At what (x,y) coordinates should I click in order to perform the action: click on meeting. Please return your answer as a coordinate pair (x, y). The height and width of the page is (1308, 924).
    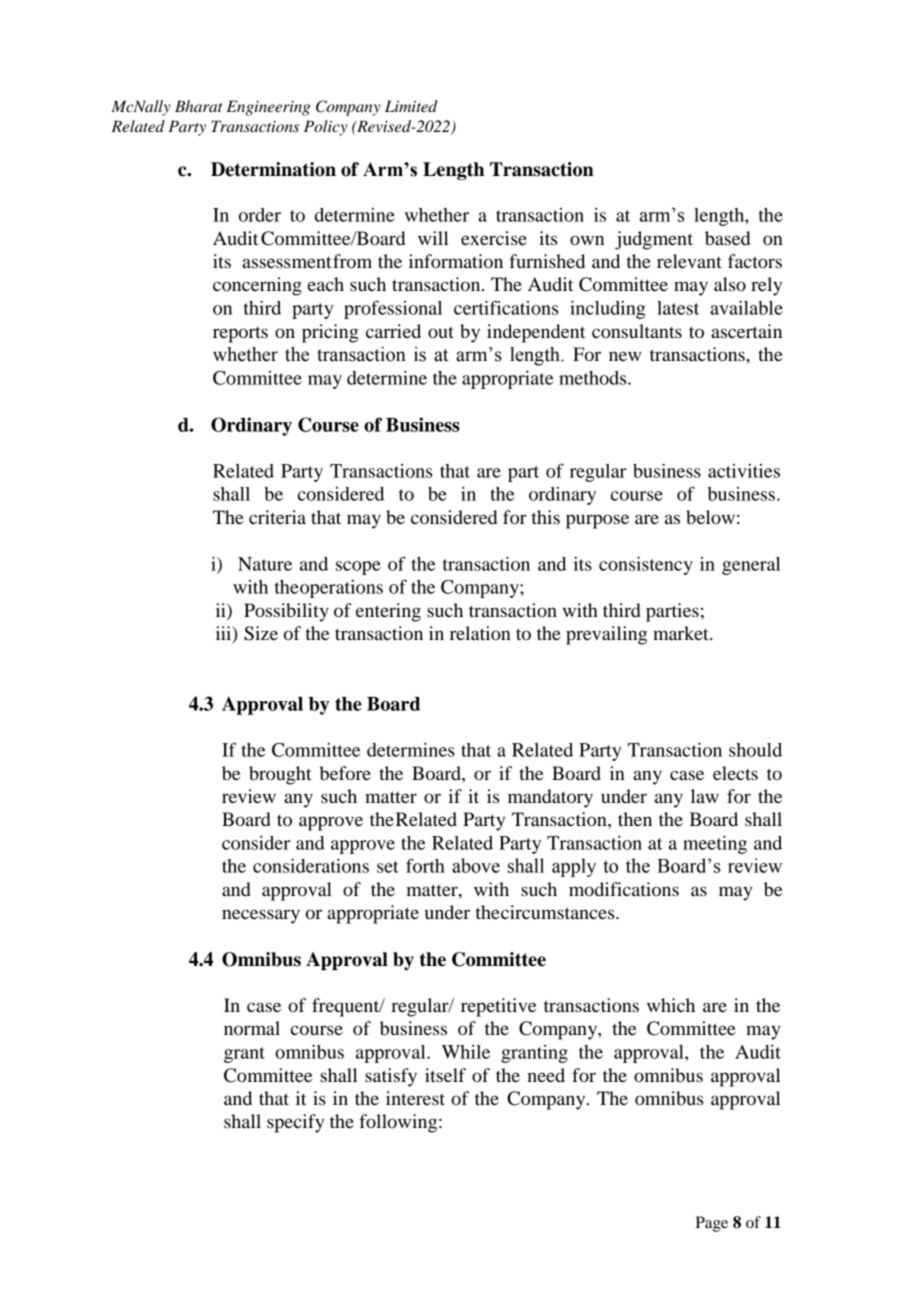
    Looking at the image, I should click on (715, 844).
